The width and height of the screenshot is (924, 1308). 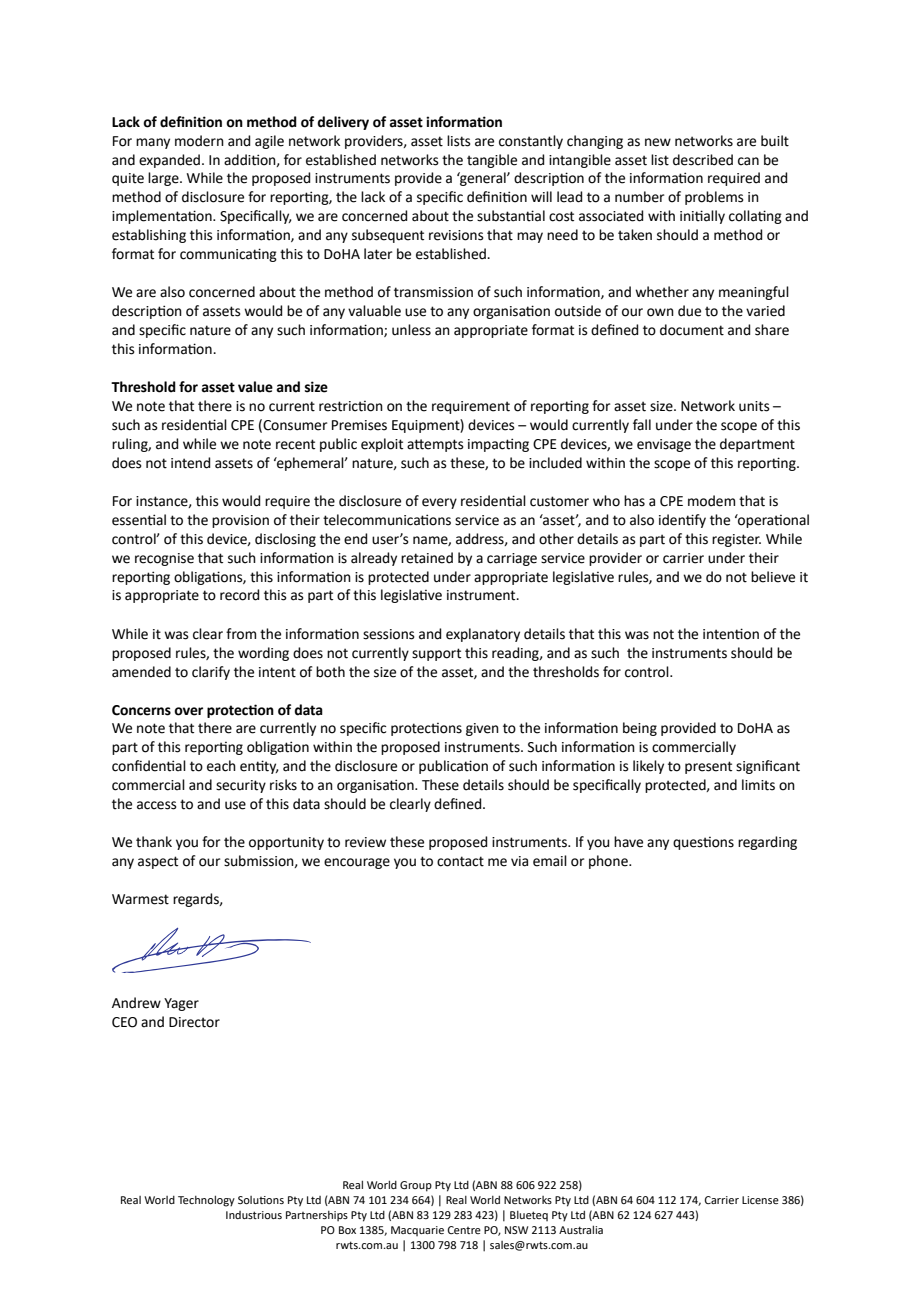 I want to click on modern, so click(x=199, y=141).
